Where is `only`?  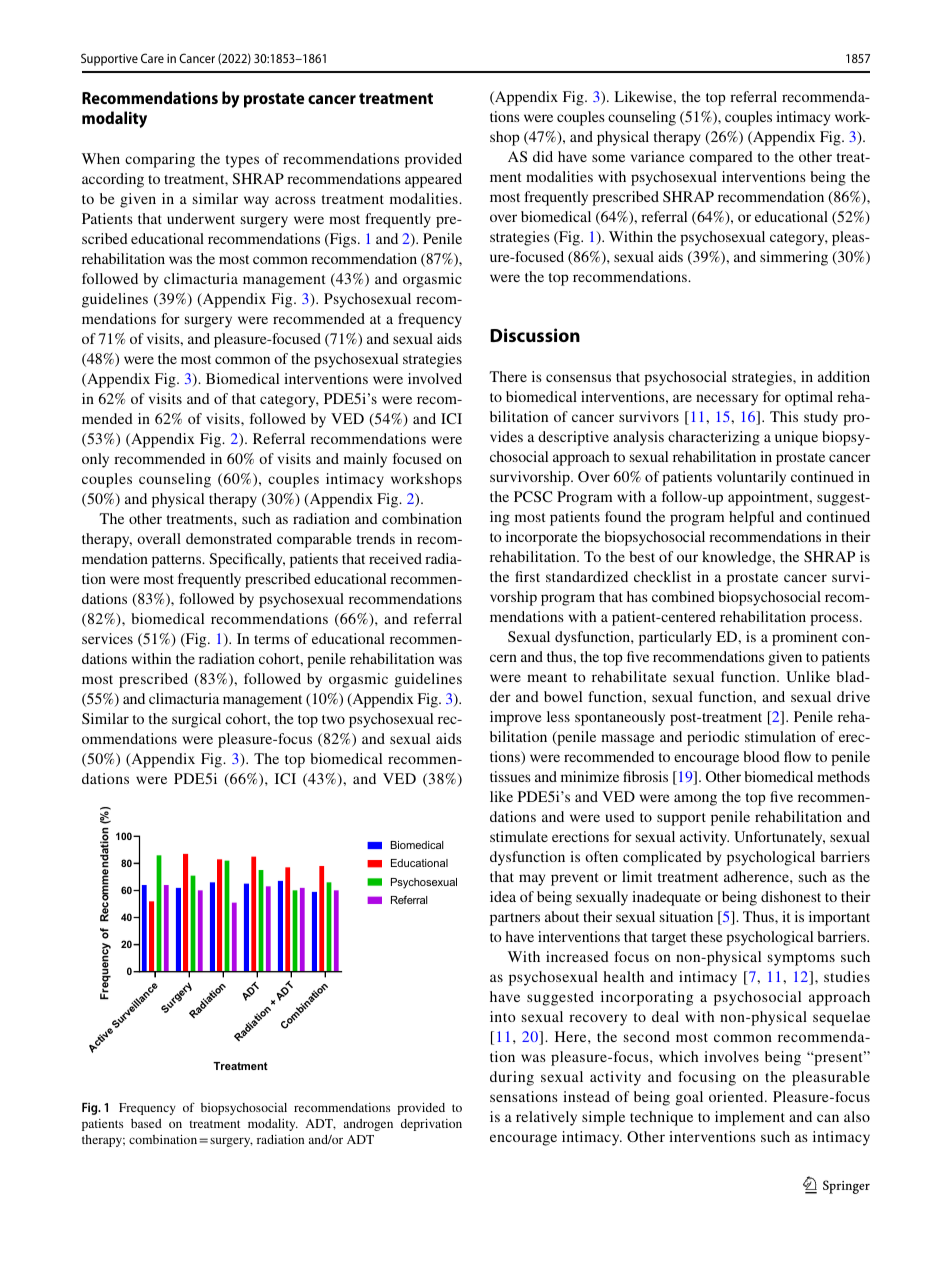 only is located at coordinates (95, 460).
